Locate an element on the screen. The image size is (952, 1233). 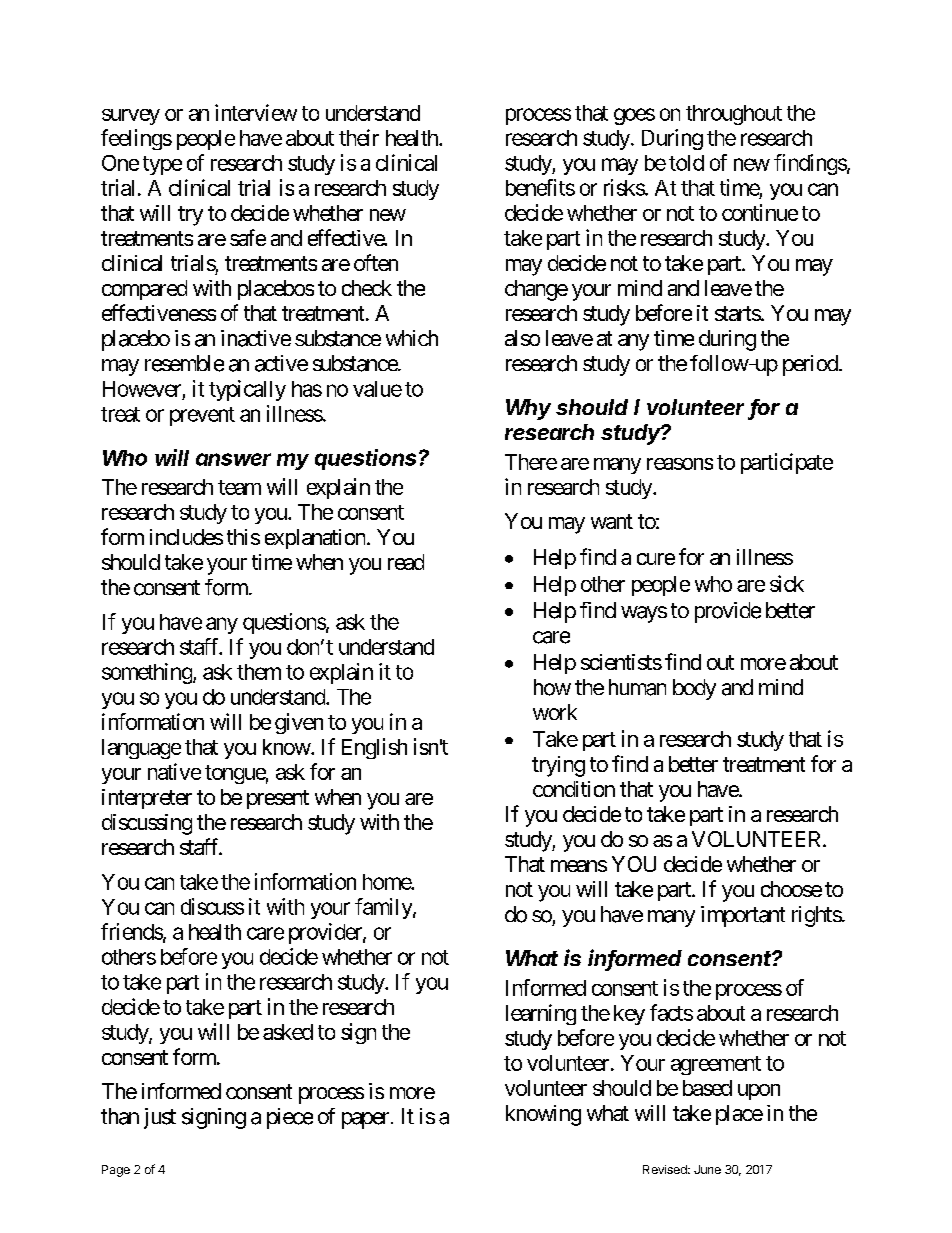
paper is located at coordinates (365, 1120).
